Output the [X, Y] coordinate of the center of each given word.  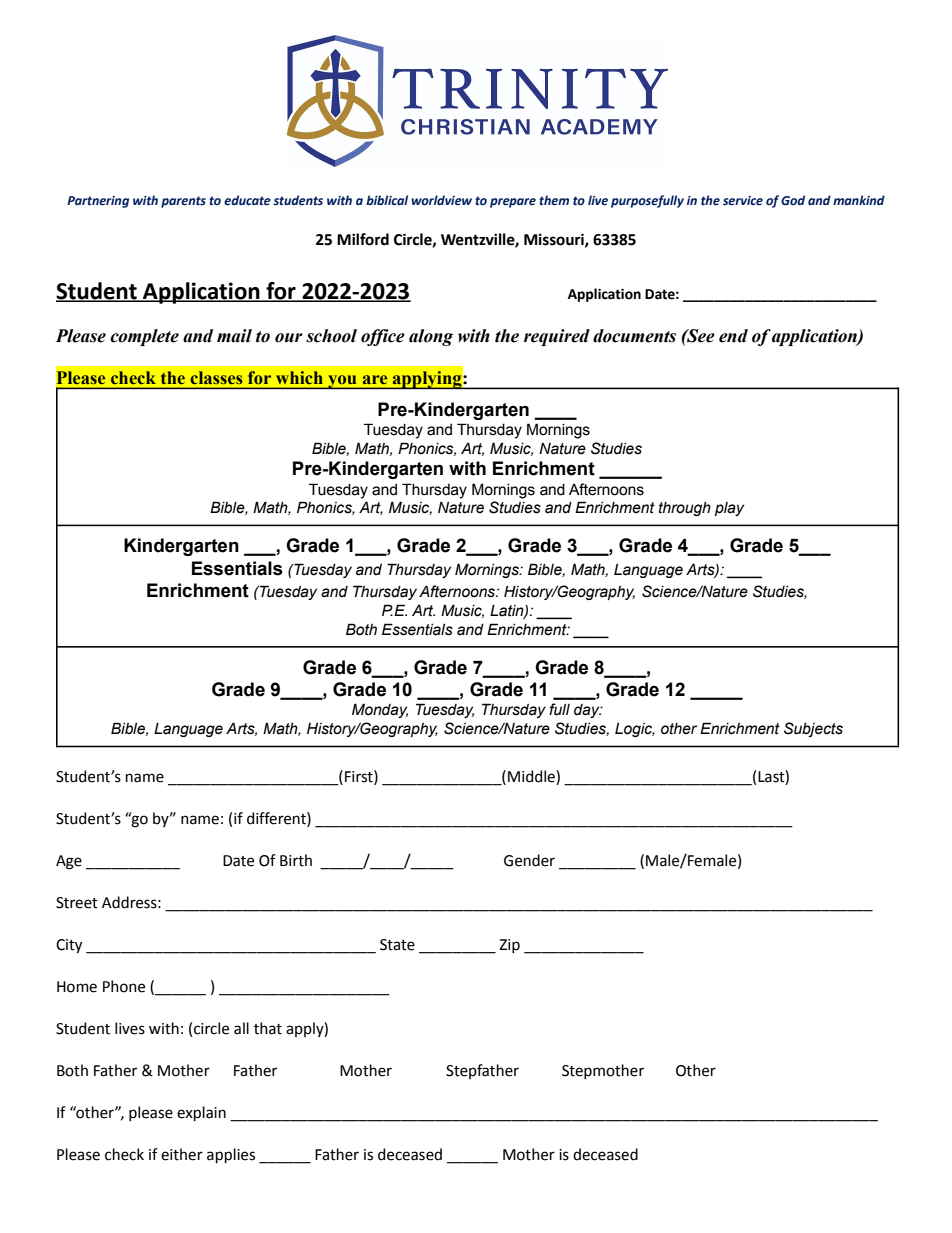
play [729, 509]
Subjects [813, 729]
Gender [529, 860]
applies [231, 1155]
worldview [442, 200]
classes [216, 377]
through [685, 509]
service [743, 200]
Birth [296, 860]
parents [183, 202]
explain [201, 1113]
